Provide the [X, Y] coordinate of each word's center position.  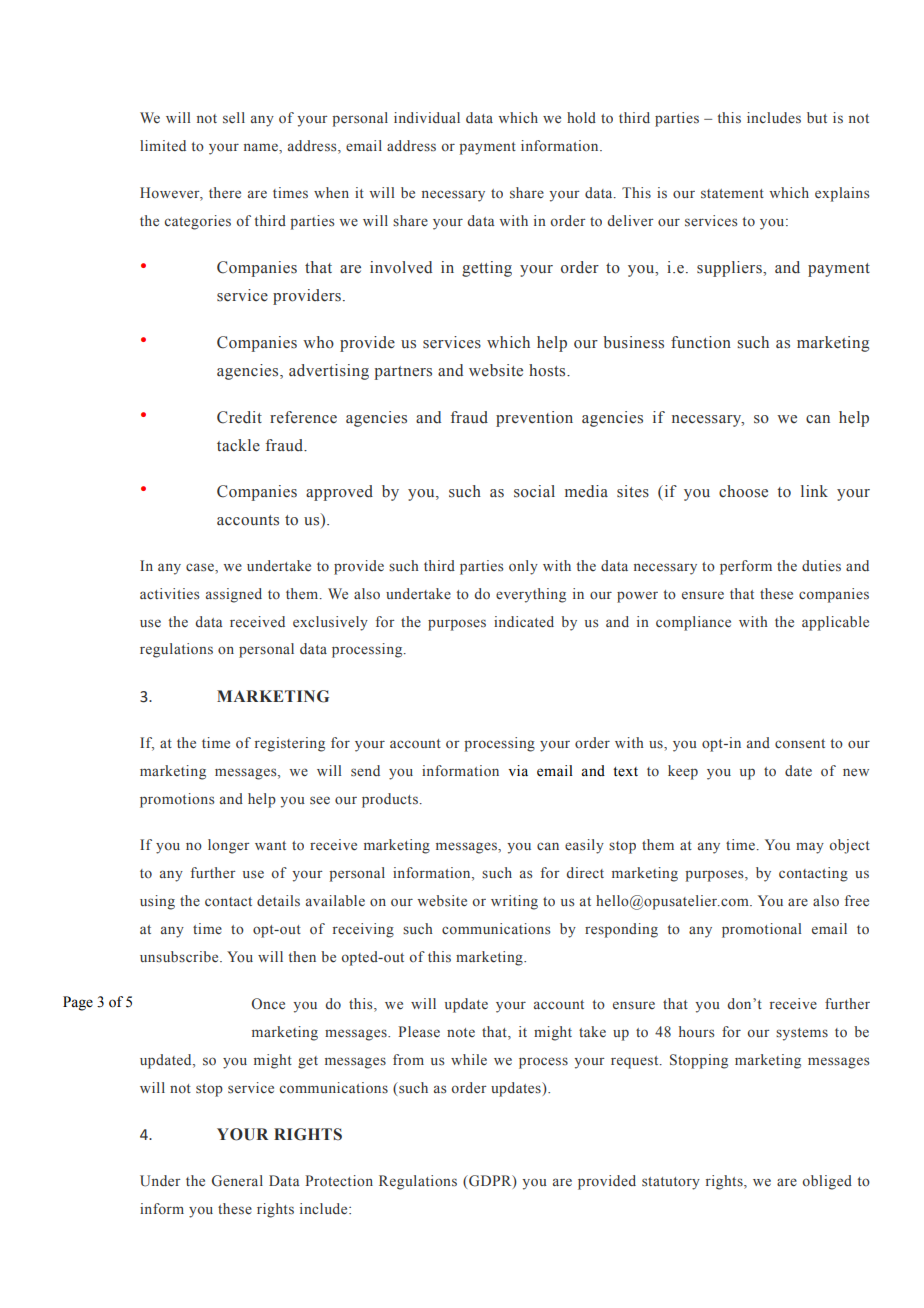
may [810, 848]
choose [743, 491]
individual [427, 117]
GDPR [490, 1181]
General [237, 1181]
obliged [827, 1182]
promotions [177, 800]
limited [163, 145]
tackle [238, 445]
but [817, 117]
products [390, 800]
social [534, 491]
